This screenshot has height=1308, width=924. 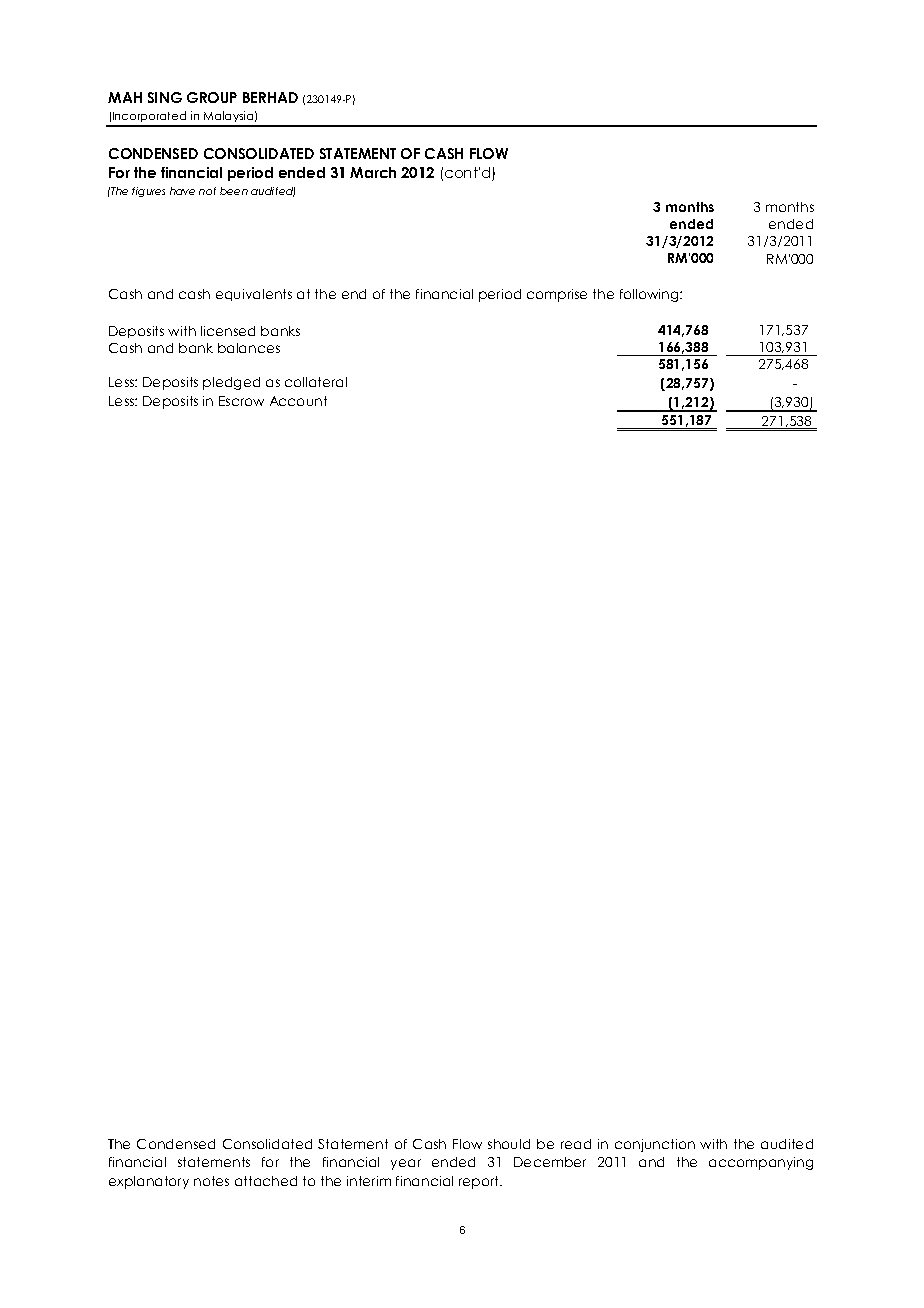 I want to click on explanatory, so click(x=149, y=1182).
